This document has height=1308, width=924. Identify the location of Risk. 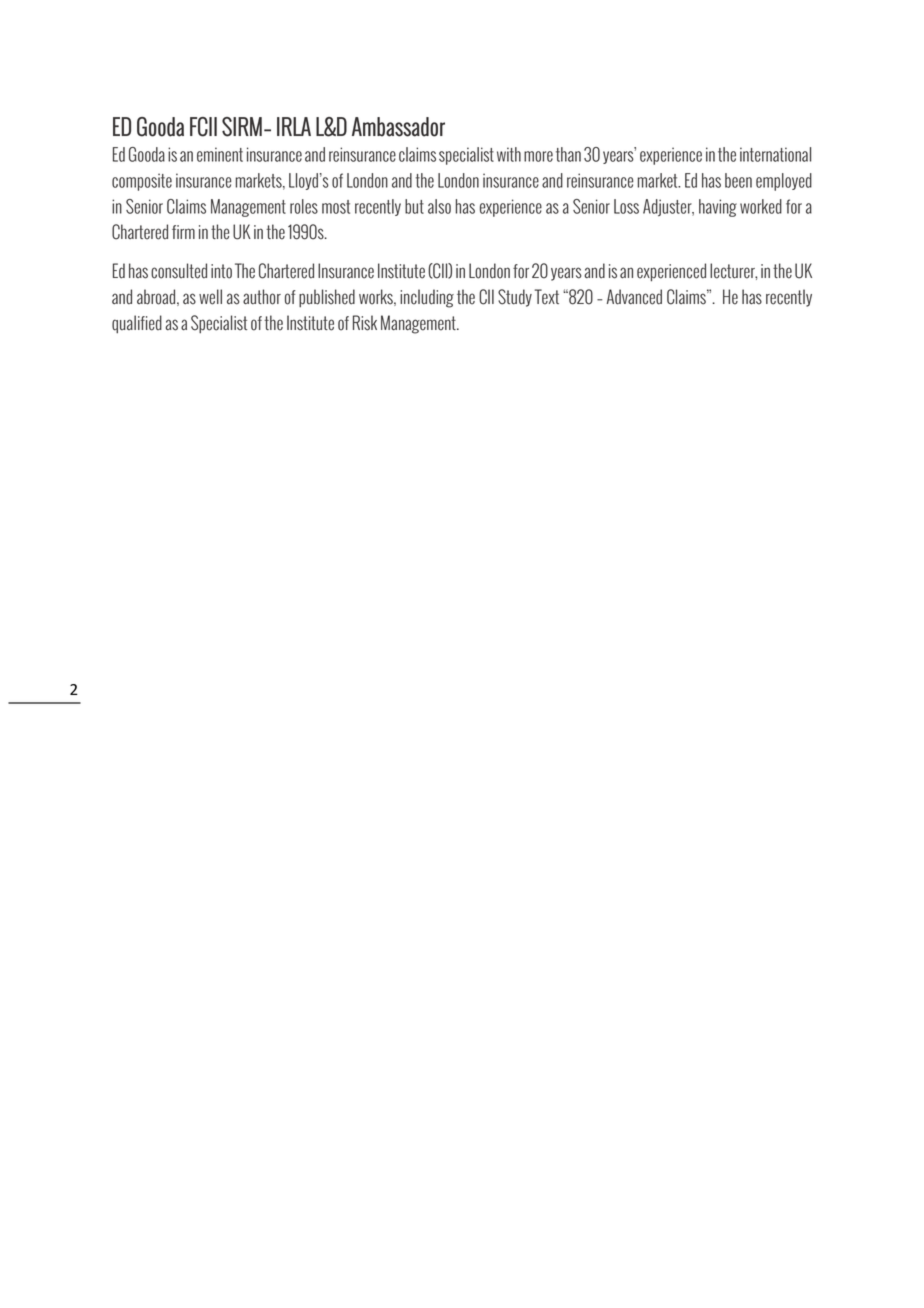
(365, 323).
